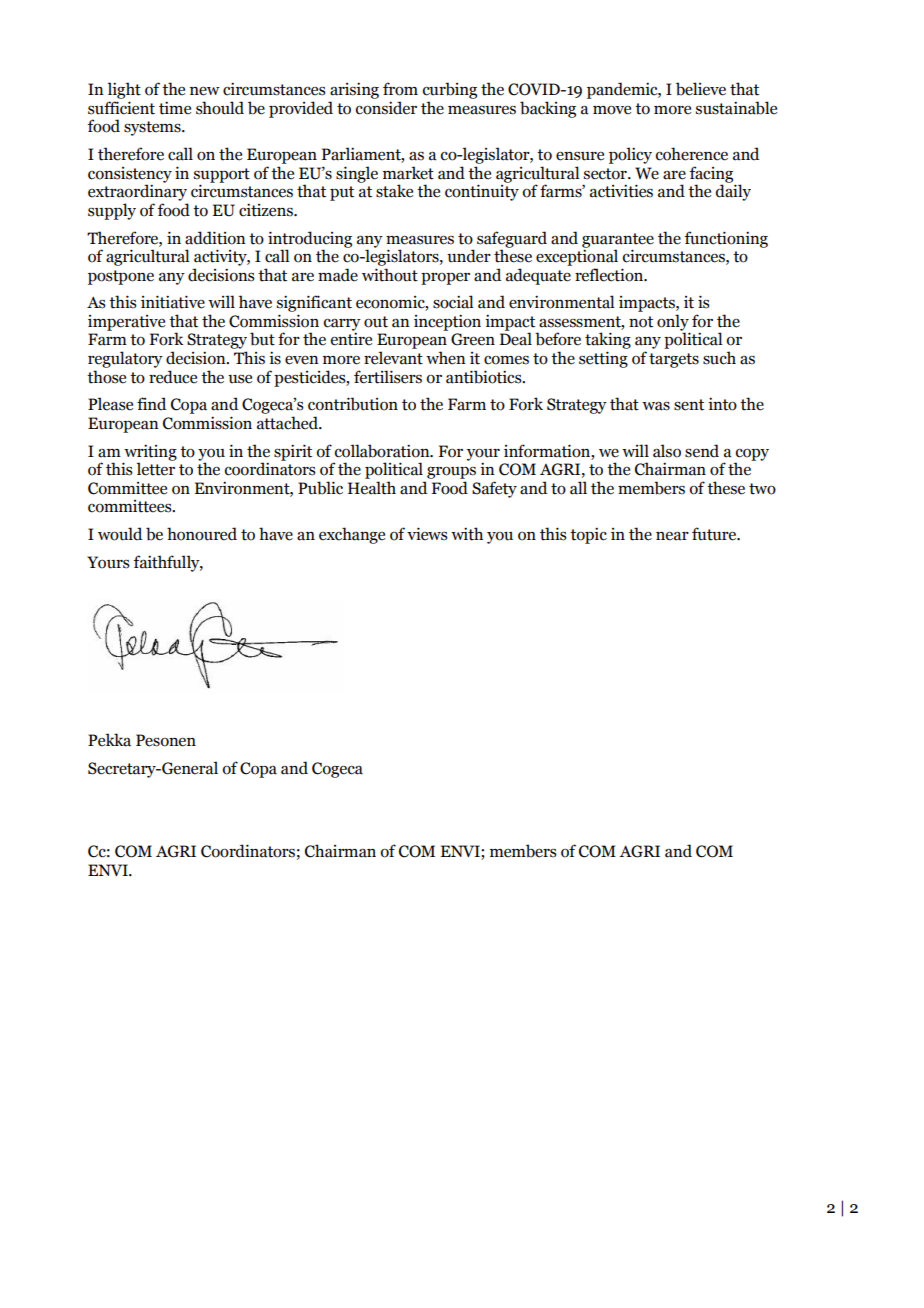 The height and width of the page is (1308, 924). Describe the element at coordinates (469, 256) in the page. I see `under` at that location.
